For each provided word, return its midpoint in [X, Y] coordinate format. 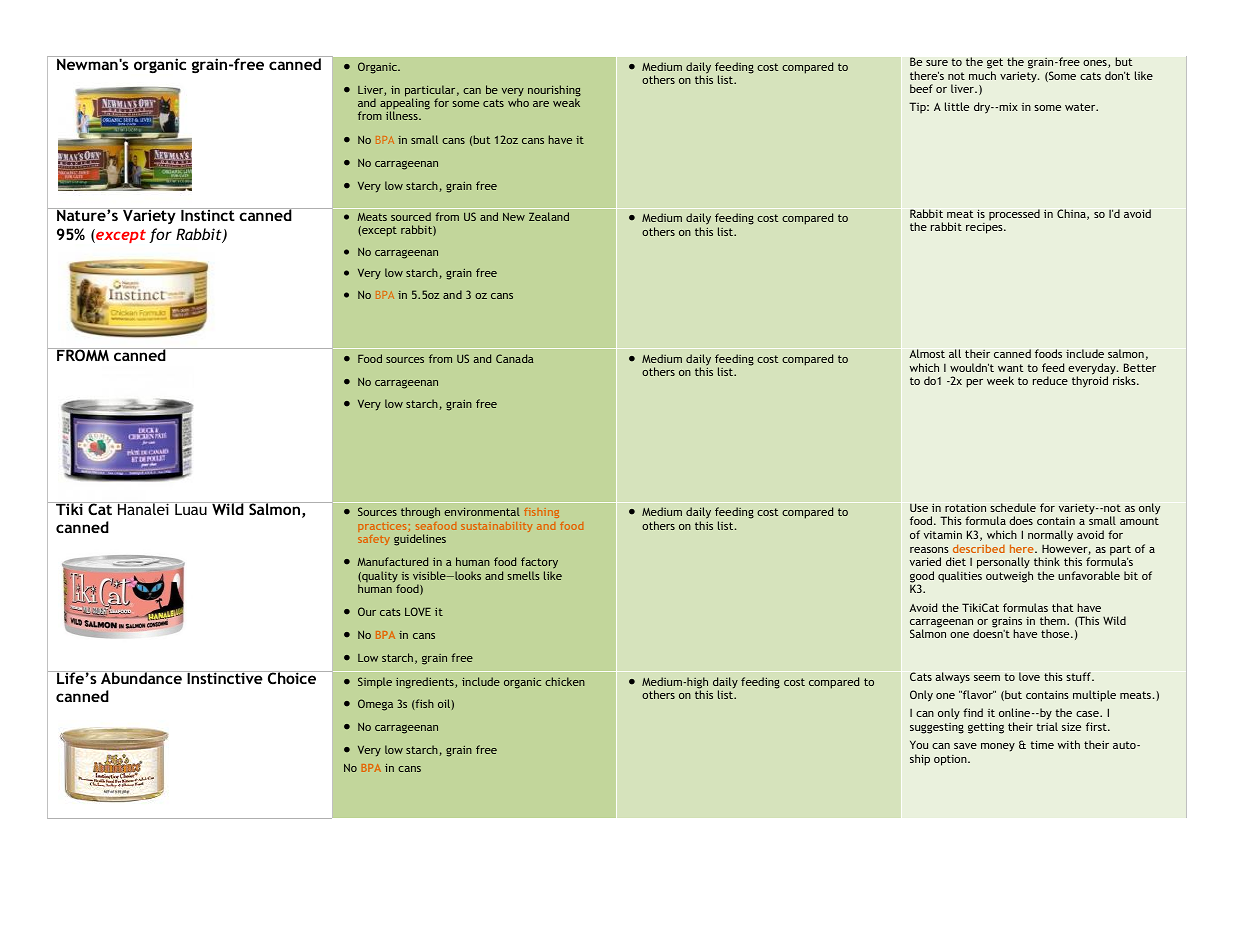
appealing [405, 105]
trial [1047, 726]
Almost [927, 353]
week [1000, 380]
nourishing [554, 92]
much [982, 75]
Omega [375, 705]
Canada [514, 358]
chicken [565, 681]
